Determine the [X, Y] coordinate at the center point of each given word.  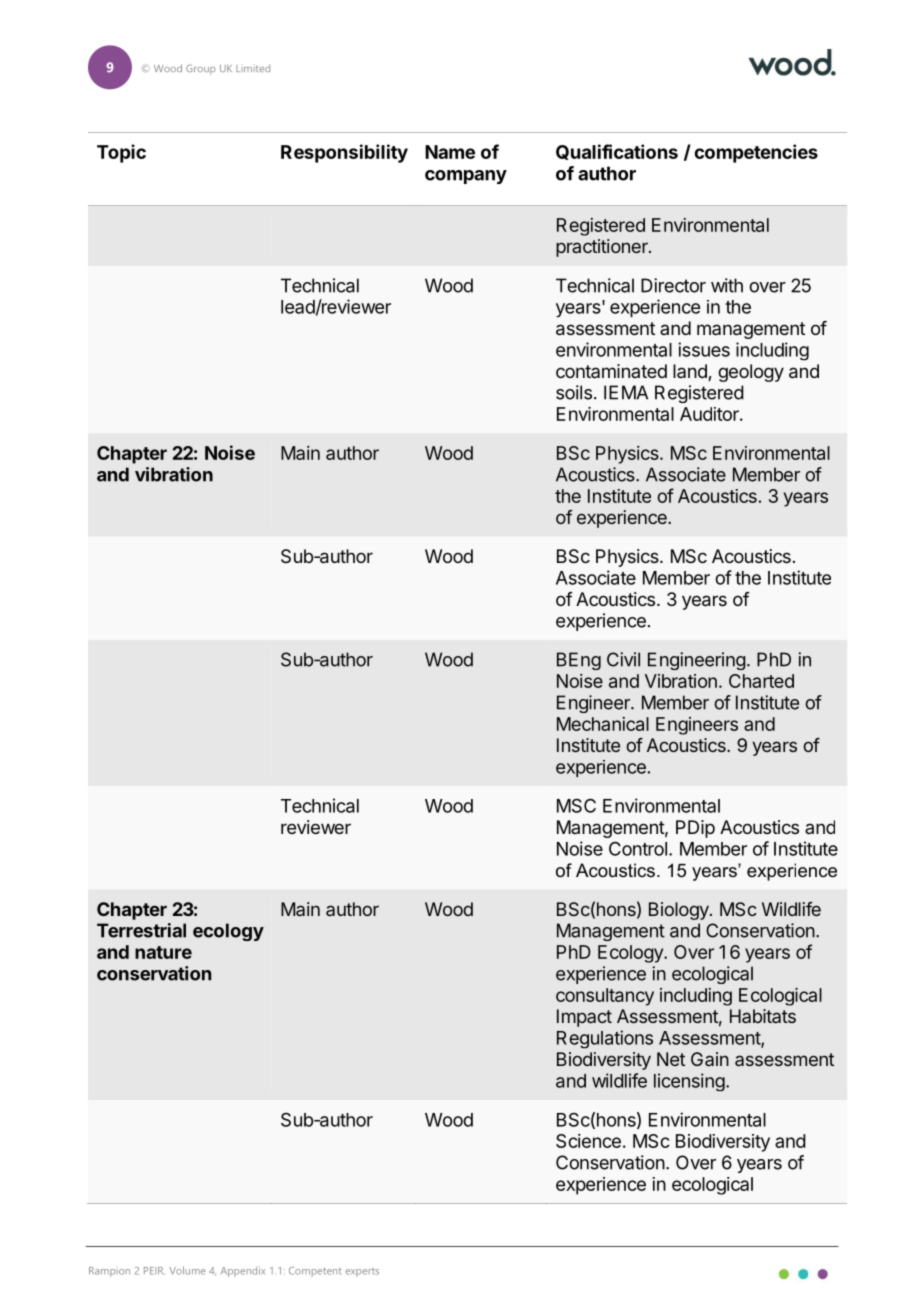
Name [450, 152]
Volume [187, 1270]
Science [588, 1141]
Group [200, 69]
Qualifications [617, 152]
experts [362, 1272]
